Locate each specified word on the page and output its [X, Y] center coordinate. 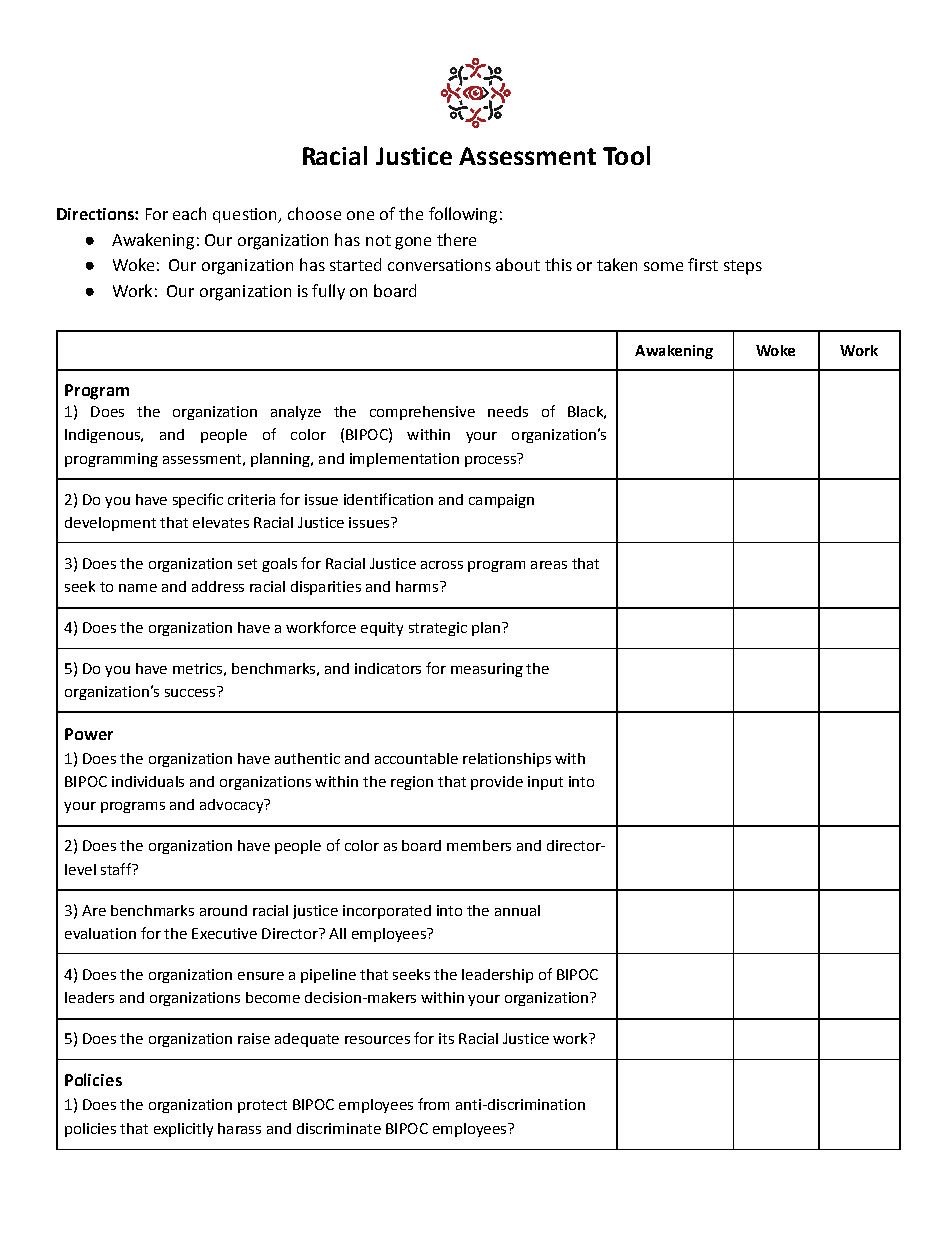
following [463, 215]
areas [549, 565]
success [190, 693]
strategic [438, 629]
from [433, 1104]
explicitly [183, 1130]
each [189, 213]
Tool [626, 155]
